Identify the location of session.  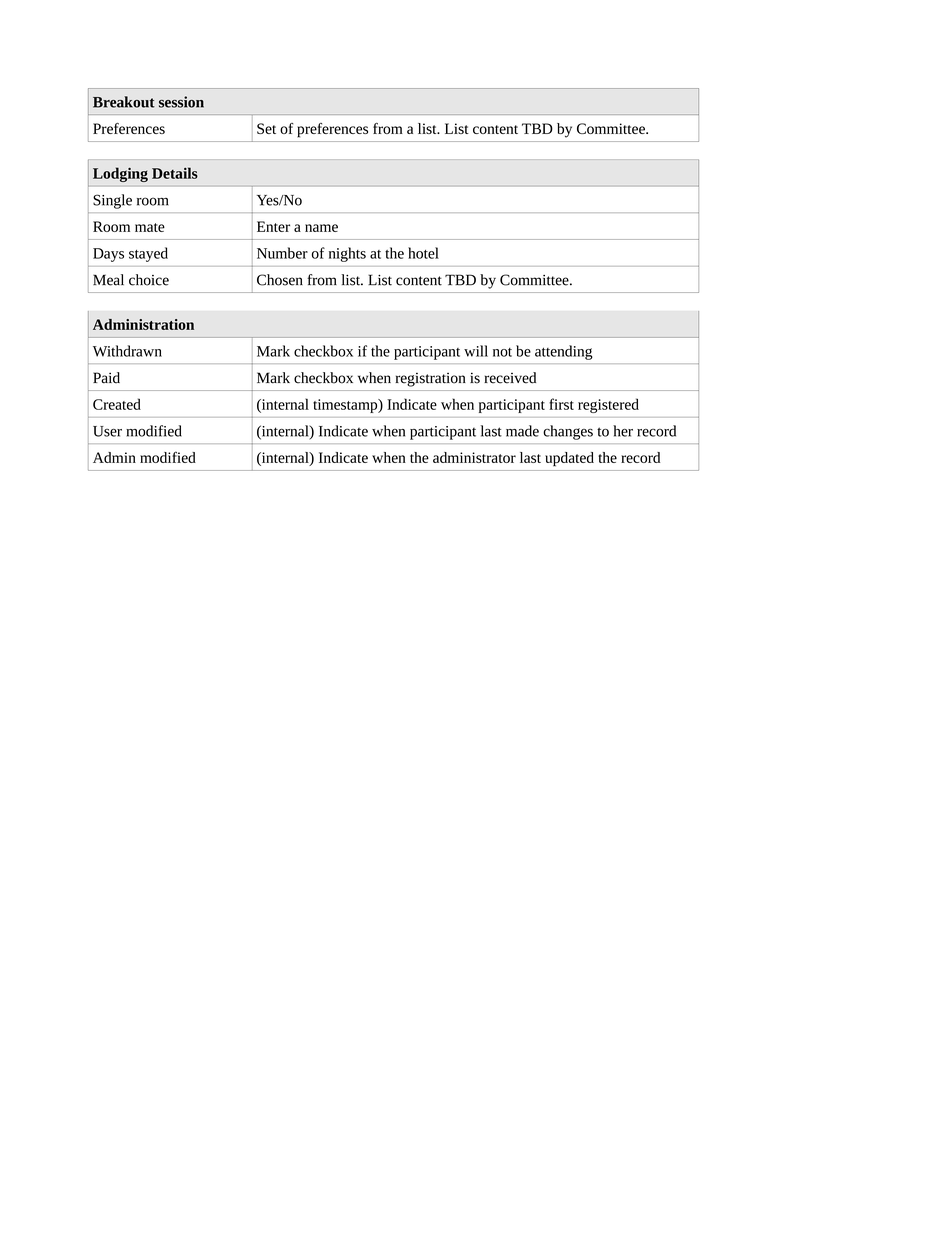
(181, 102).
